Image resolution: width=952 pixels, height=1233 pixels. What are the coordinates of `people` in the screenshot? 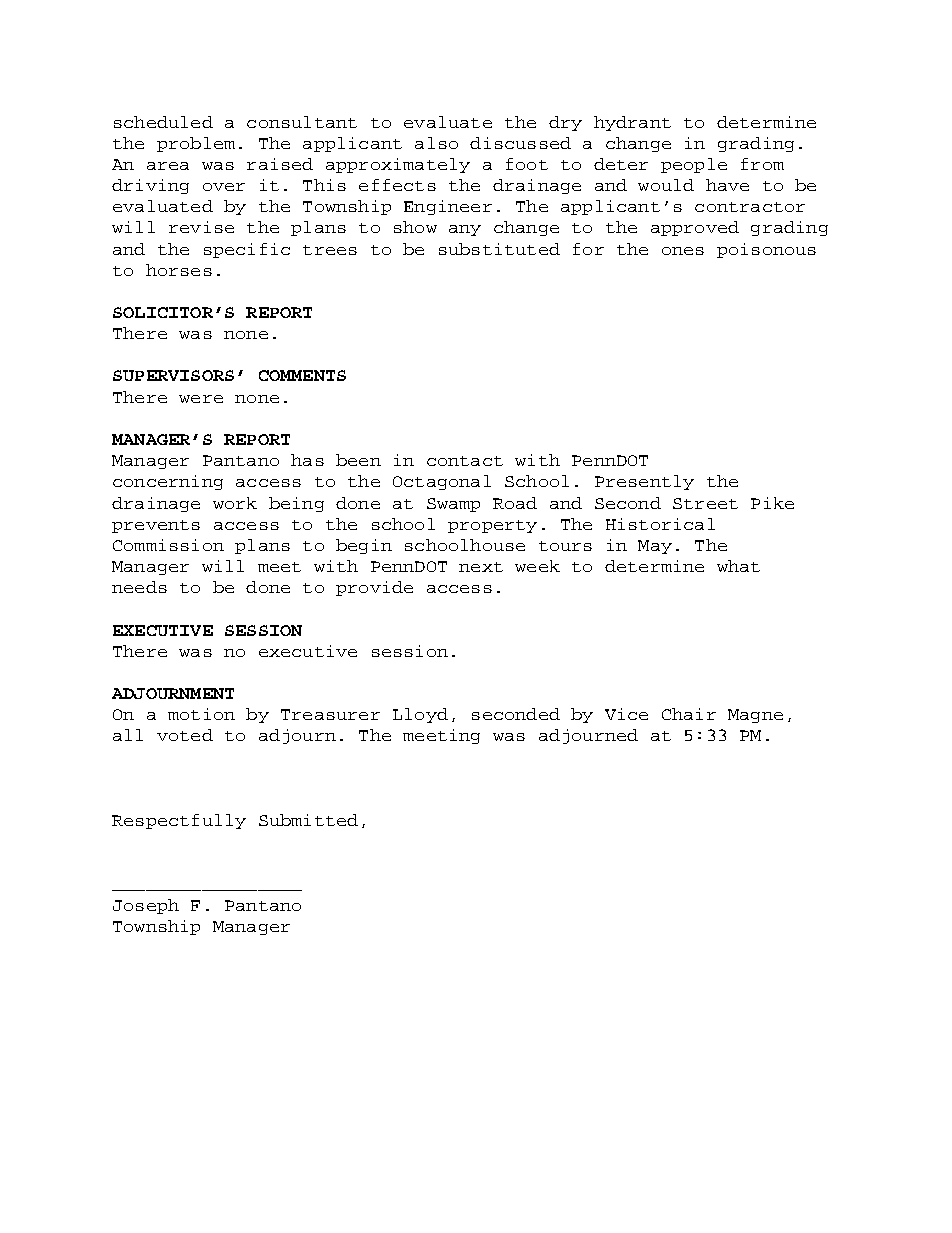 It's located at (694, 165).
